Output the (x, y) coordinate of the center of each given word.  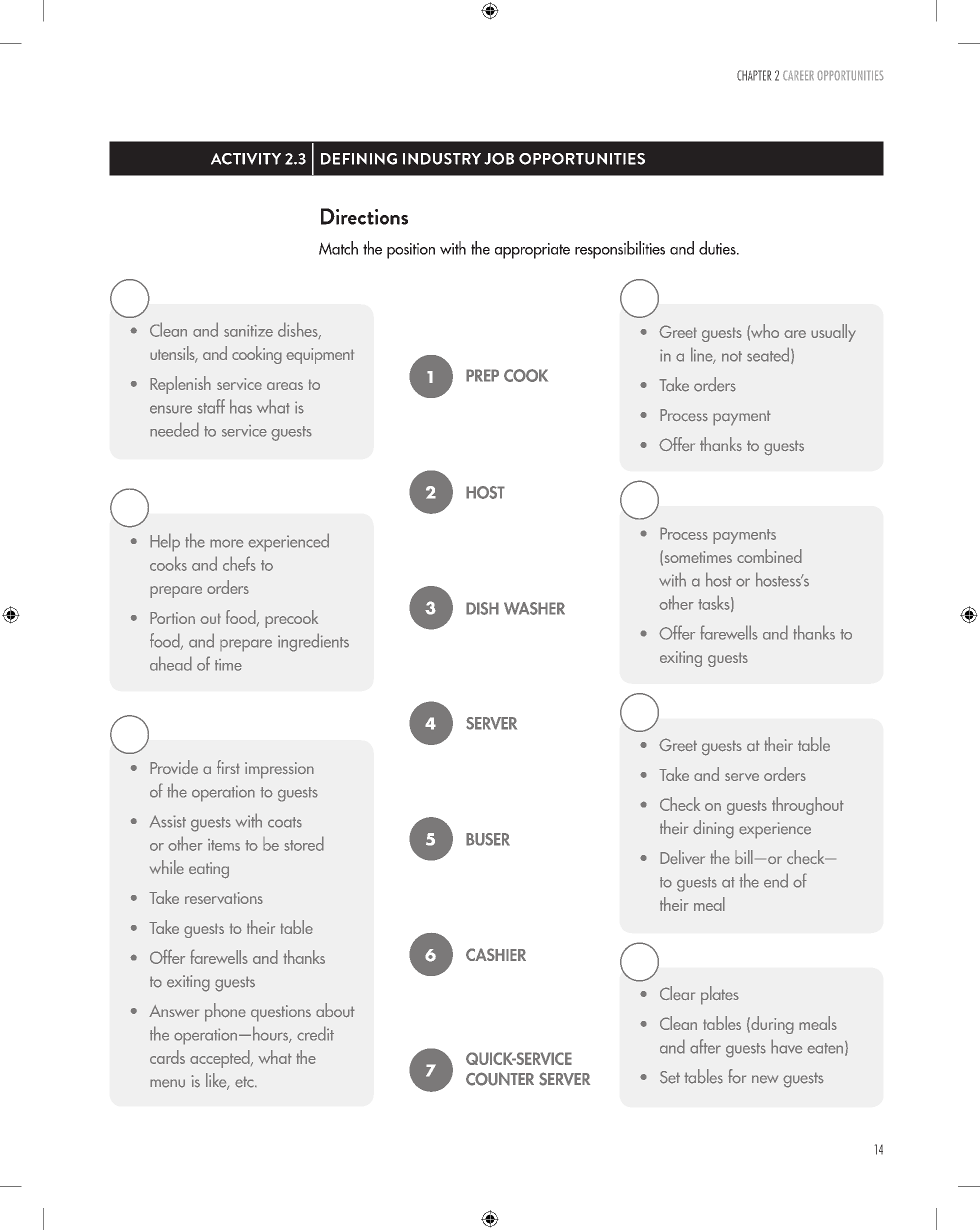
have (786, 1046)
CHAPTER (754, 75)
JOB (499, 159)
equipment (320, 356)
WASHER (534, 608)
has (241, 406)
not (732, 356)
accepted (221, 1059)
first (228, 767)
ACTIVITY (246, 159)
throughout (808, 806)
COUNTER (500, 1079)
